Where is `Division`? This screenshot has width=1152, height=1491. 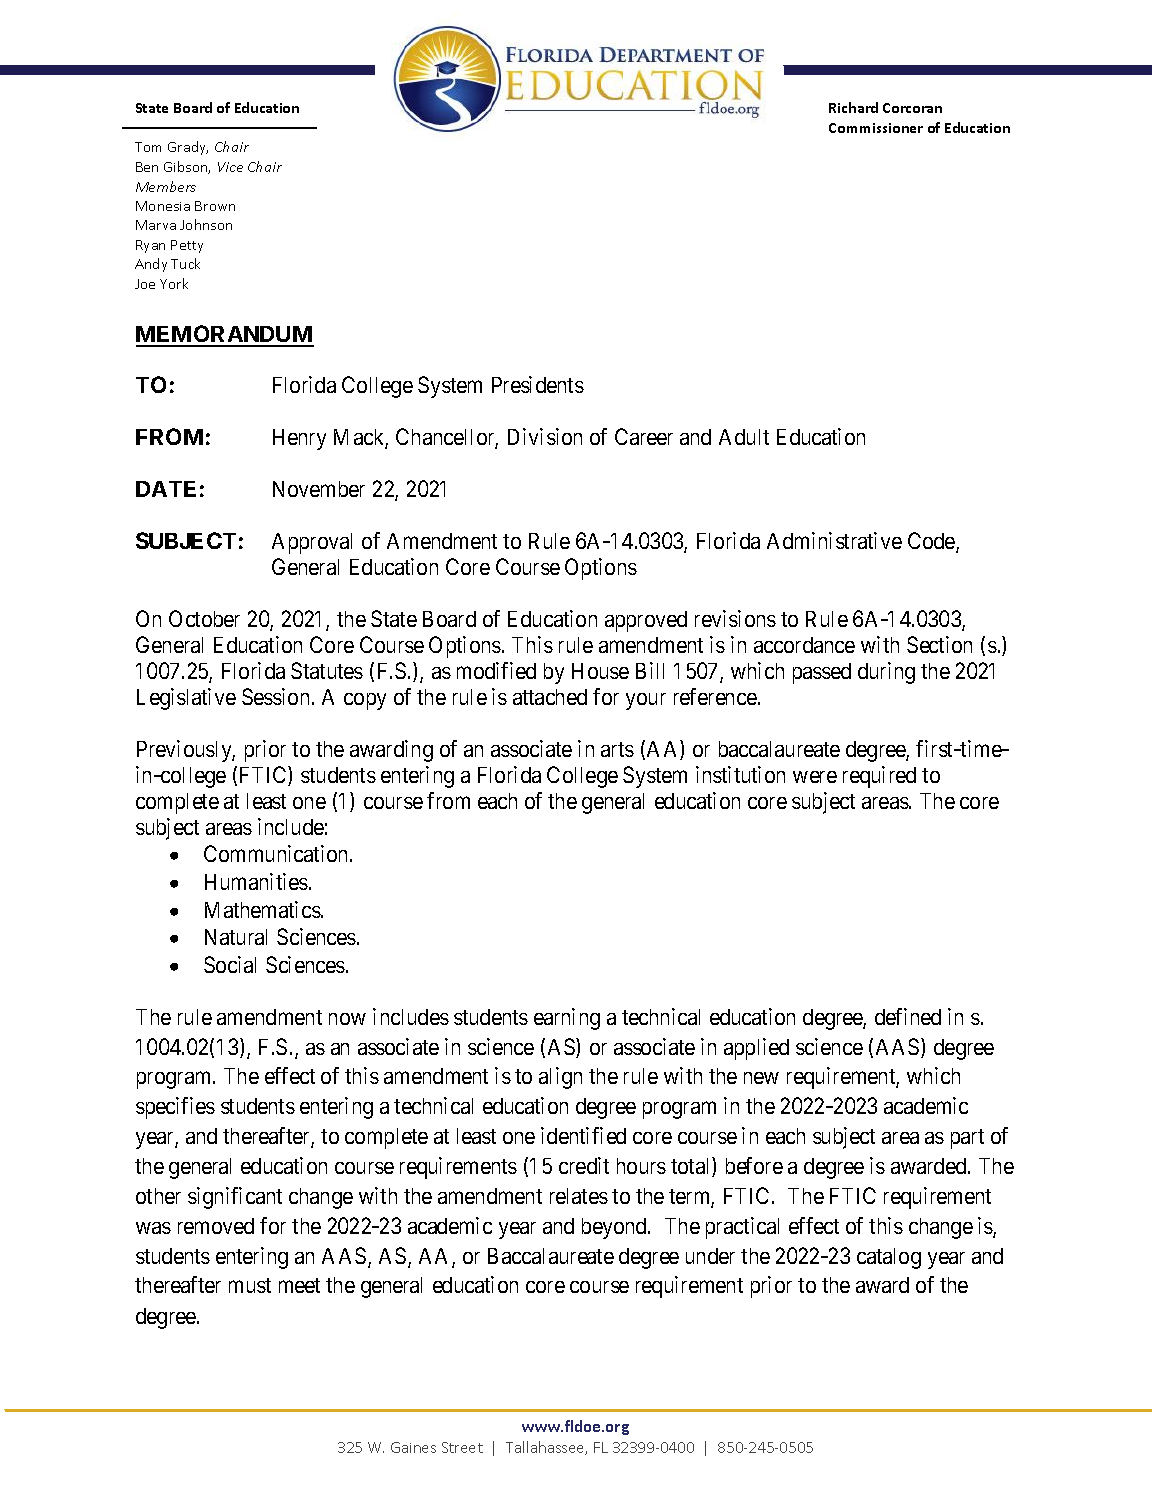 Division is located at coordinates (545, 436).
